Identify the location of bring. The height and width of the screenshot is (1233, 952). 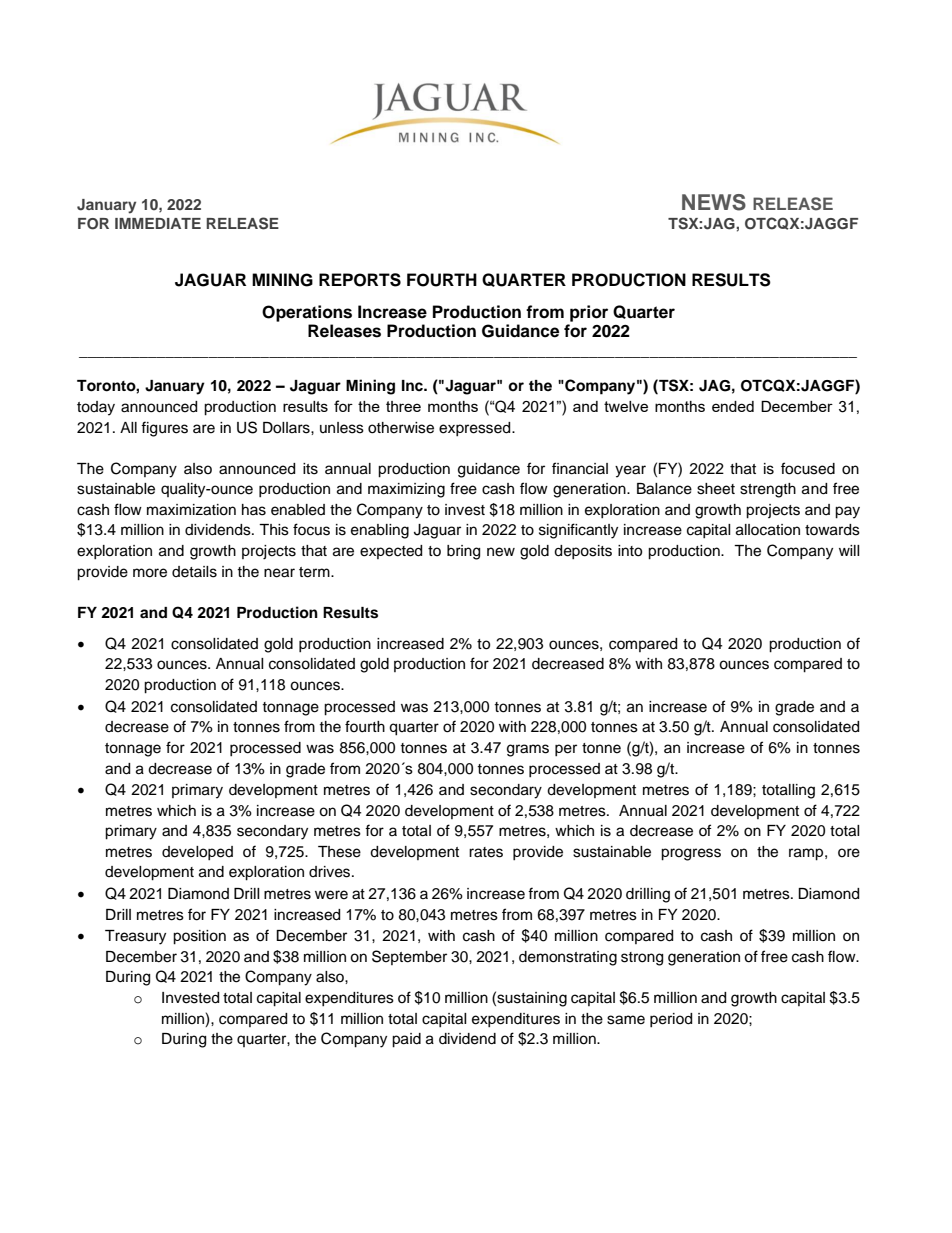
(463, 552).
